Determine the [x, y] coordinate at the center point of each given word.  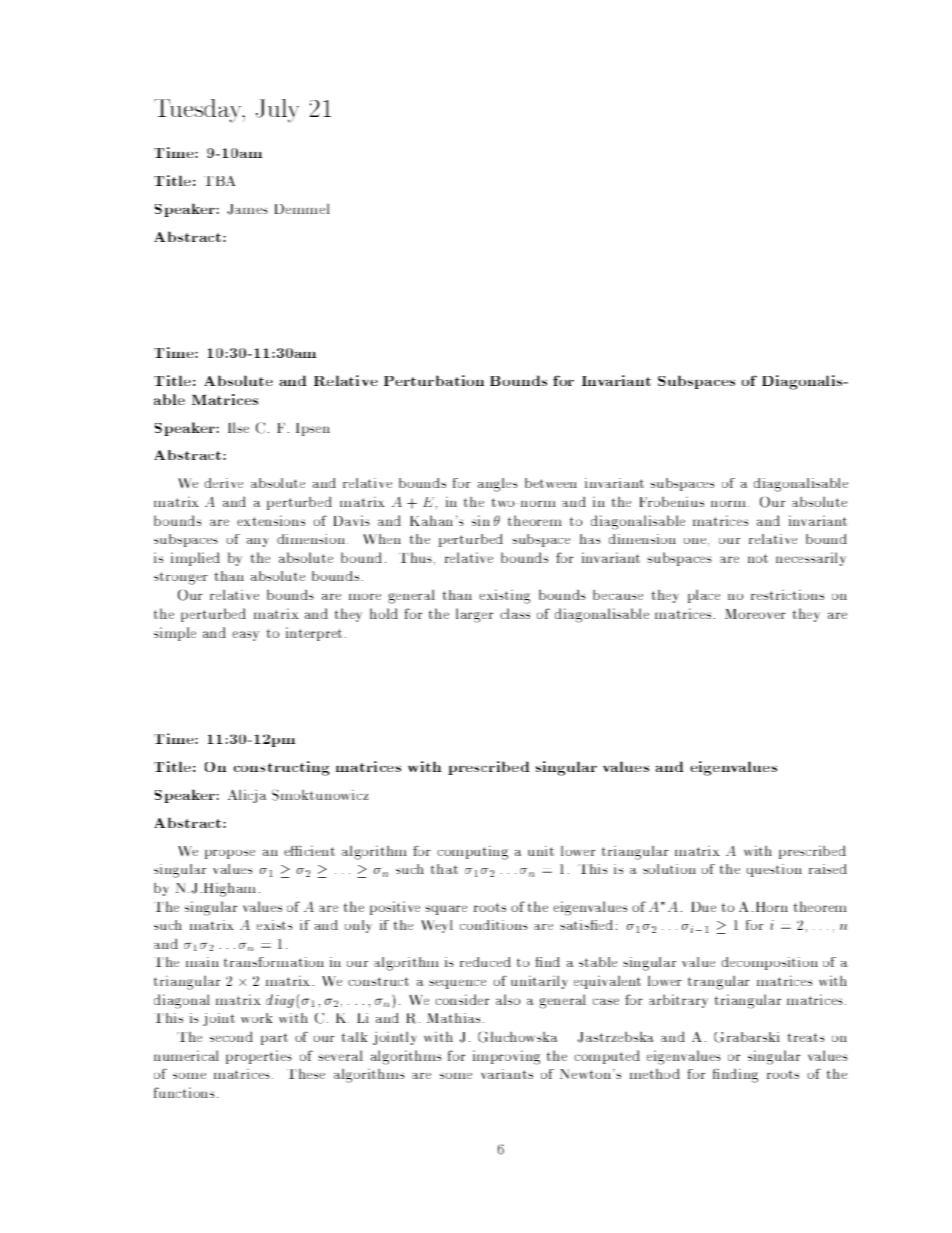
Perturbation [434, 380]
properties [259, 1057]
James [247, 209]
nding [738, 1076]
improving [506, 1057]
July [277, 111]
